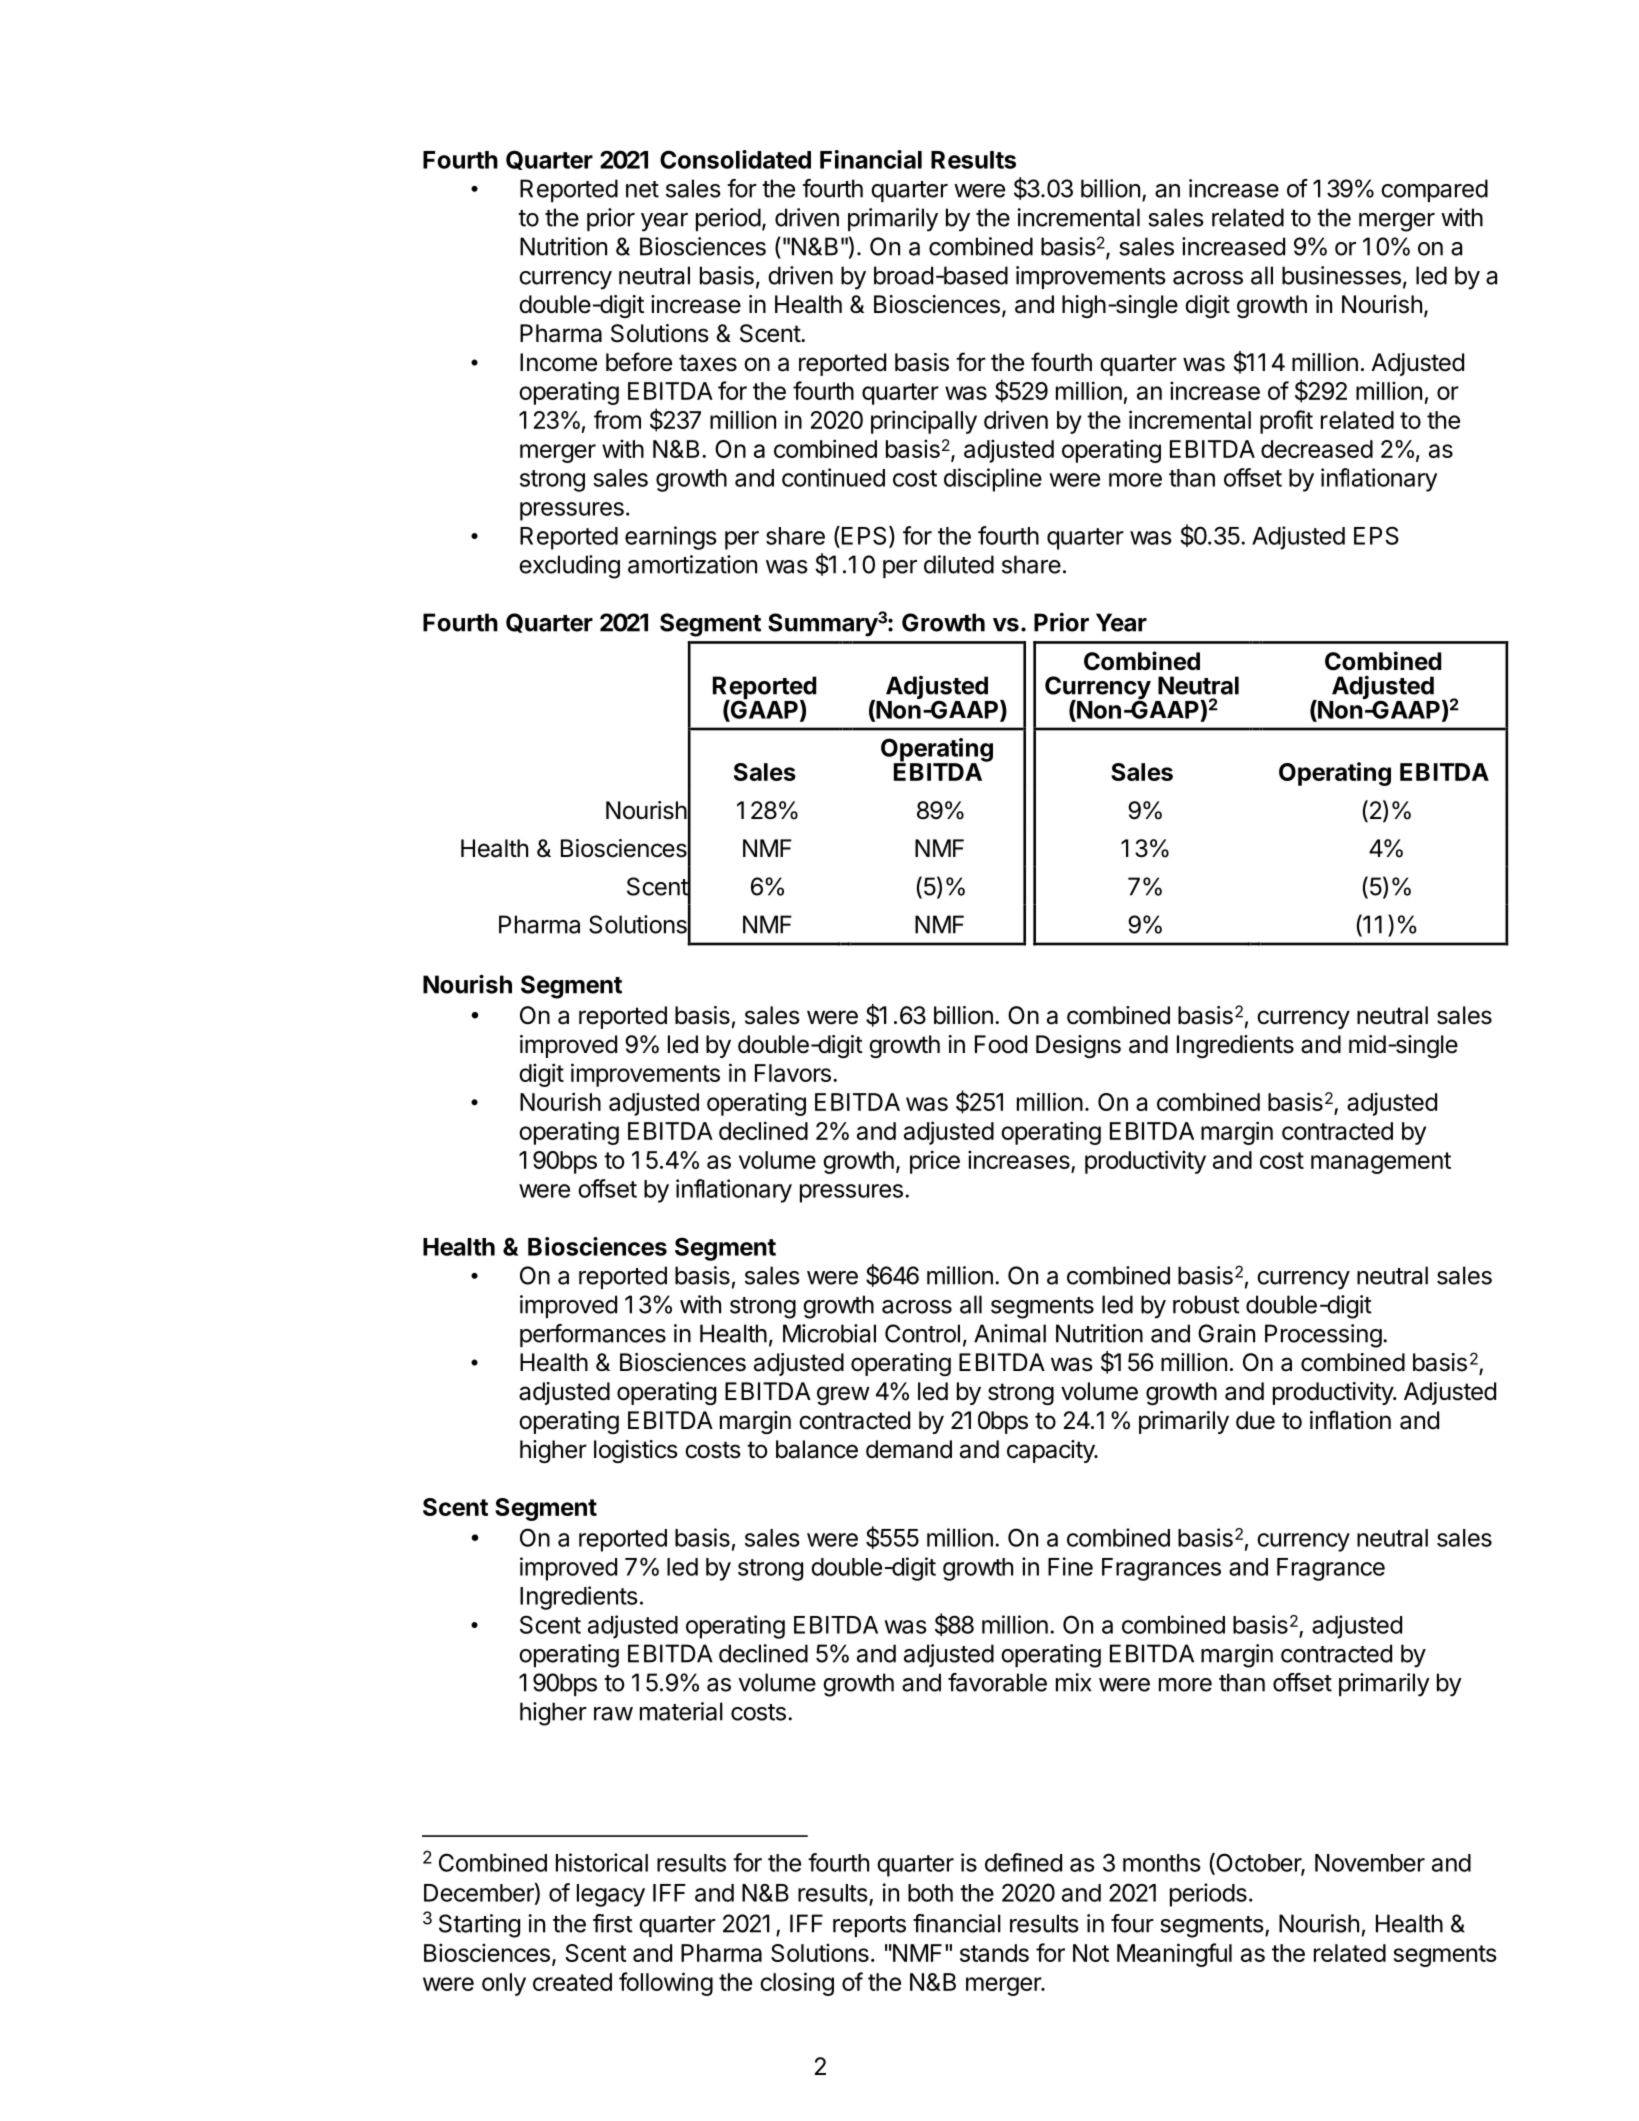  I want to click on first, so click(613, 1923).
